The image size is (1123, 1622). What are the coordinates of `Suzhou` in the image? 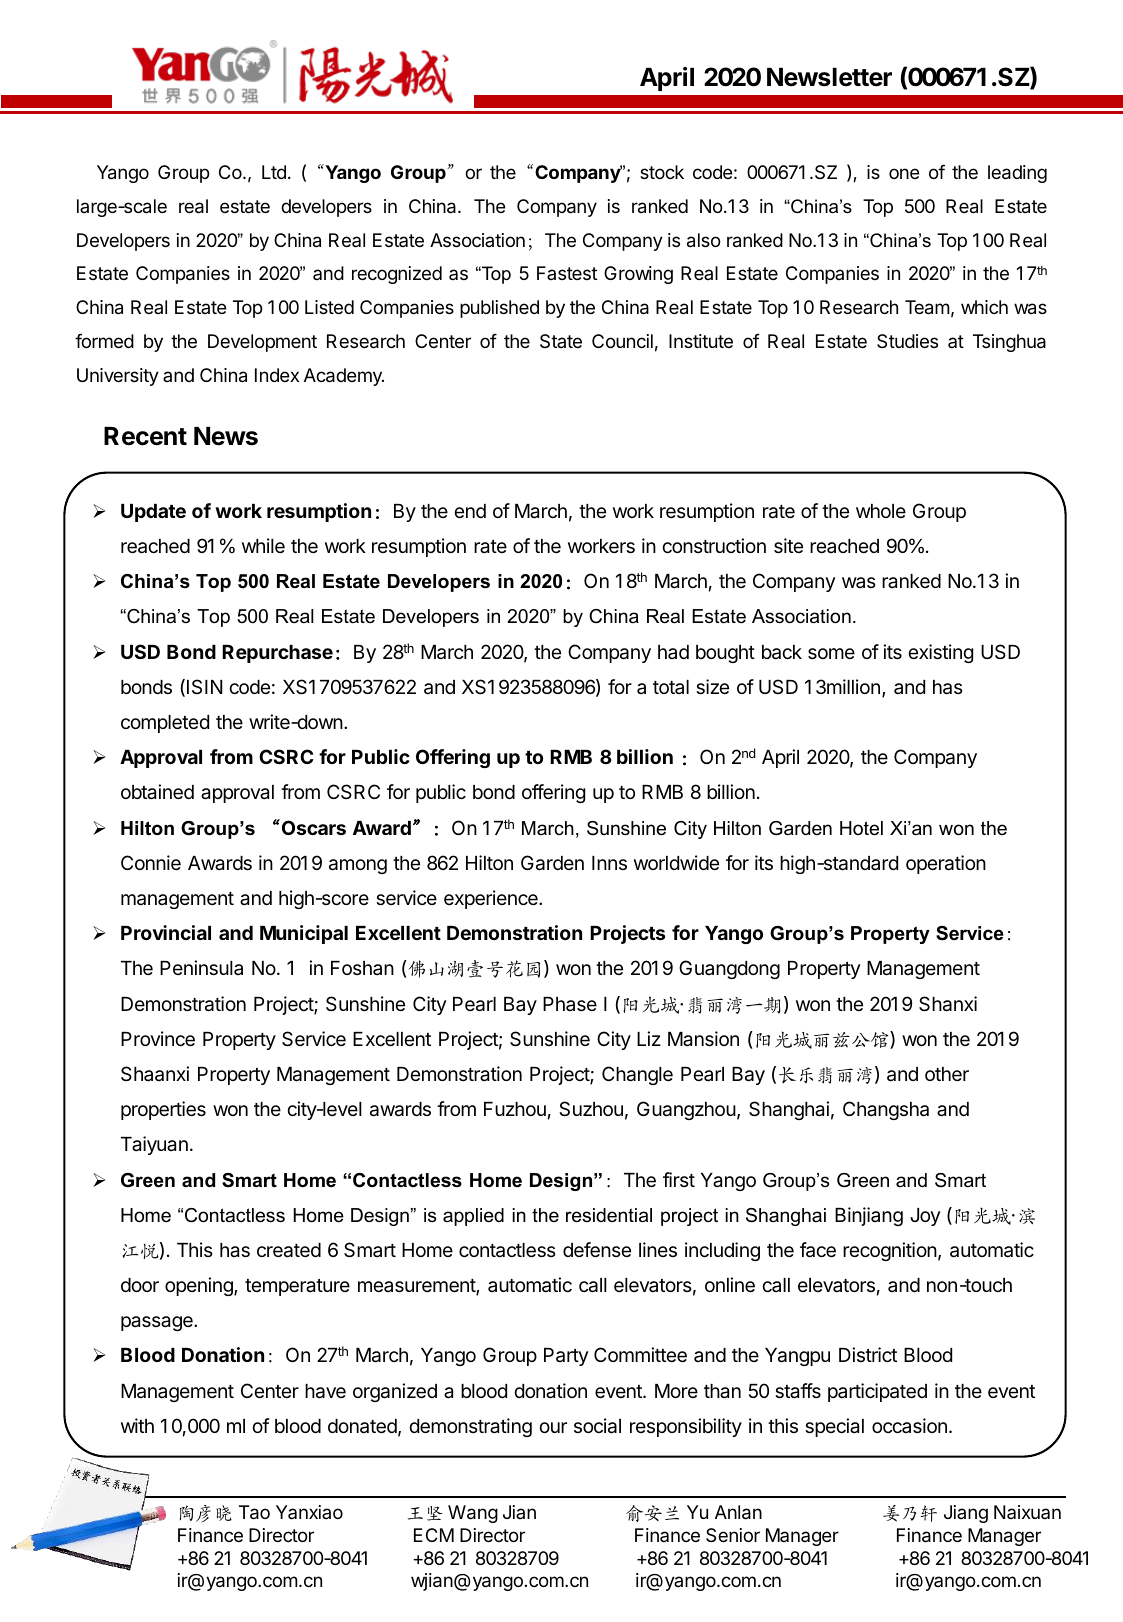 It's located at (591, 1109).
